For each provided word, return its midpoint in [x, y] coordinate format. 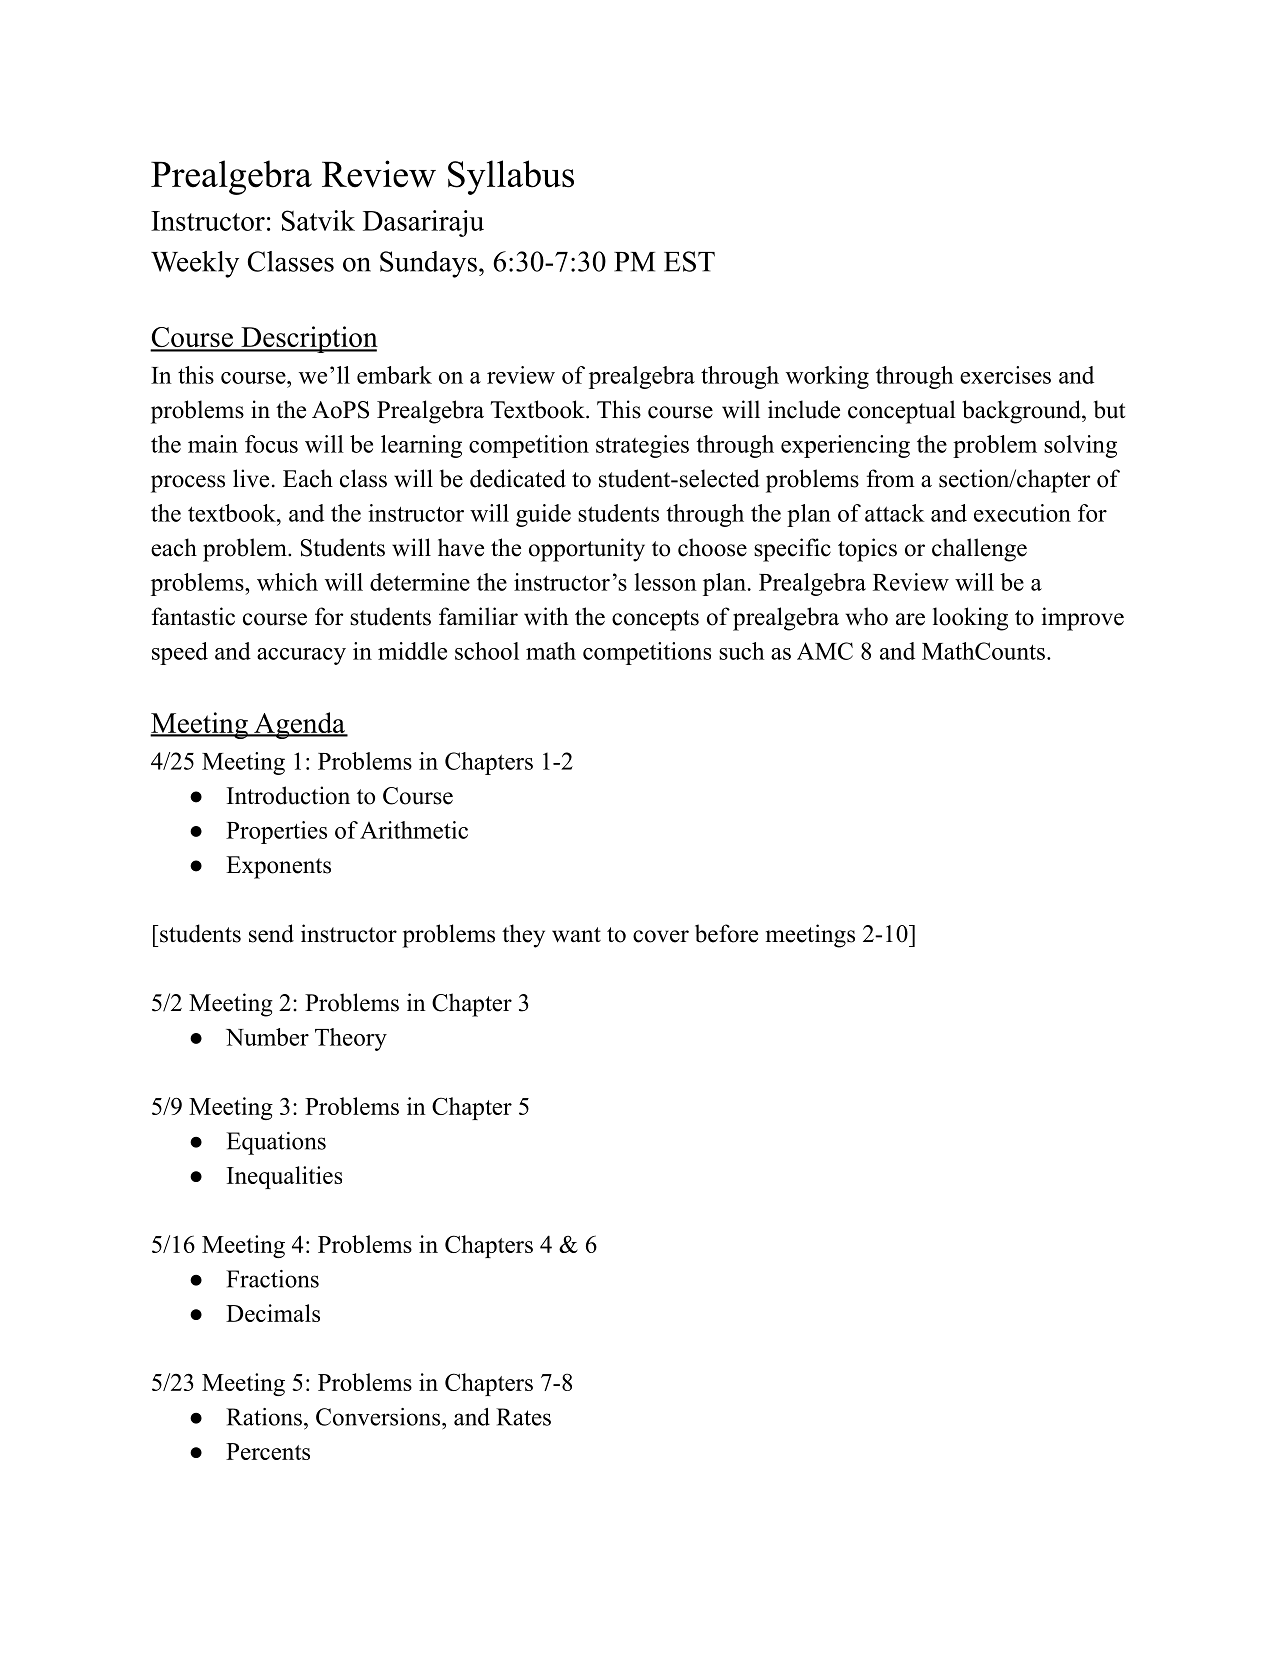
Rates [523, 1417]
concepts [655, 620]
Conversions [378, 1417]
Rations [264, 1417]
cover [661, 936]
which [287, 582]
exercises [1005, 375]
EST [689, 261]
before [726, 933]
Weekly [195, 264]
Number [267, 1037]
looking [970, 619]
